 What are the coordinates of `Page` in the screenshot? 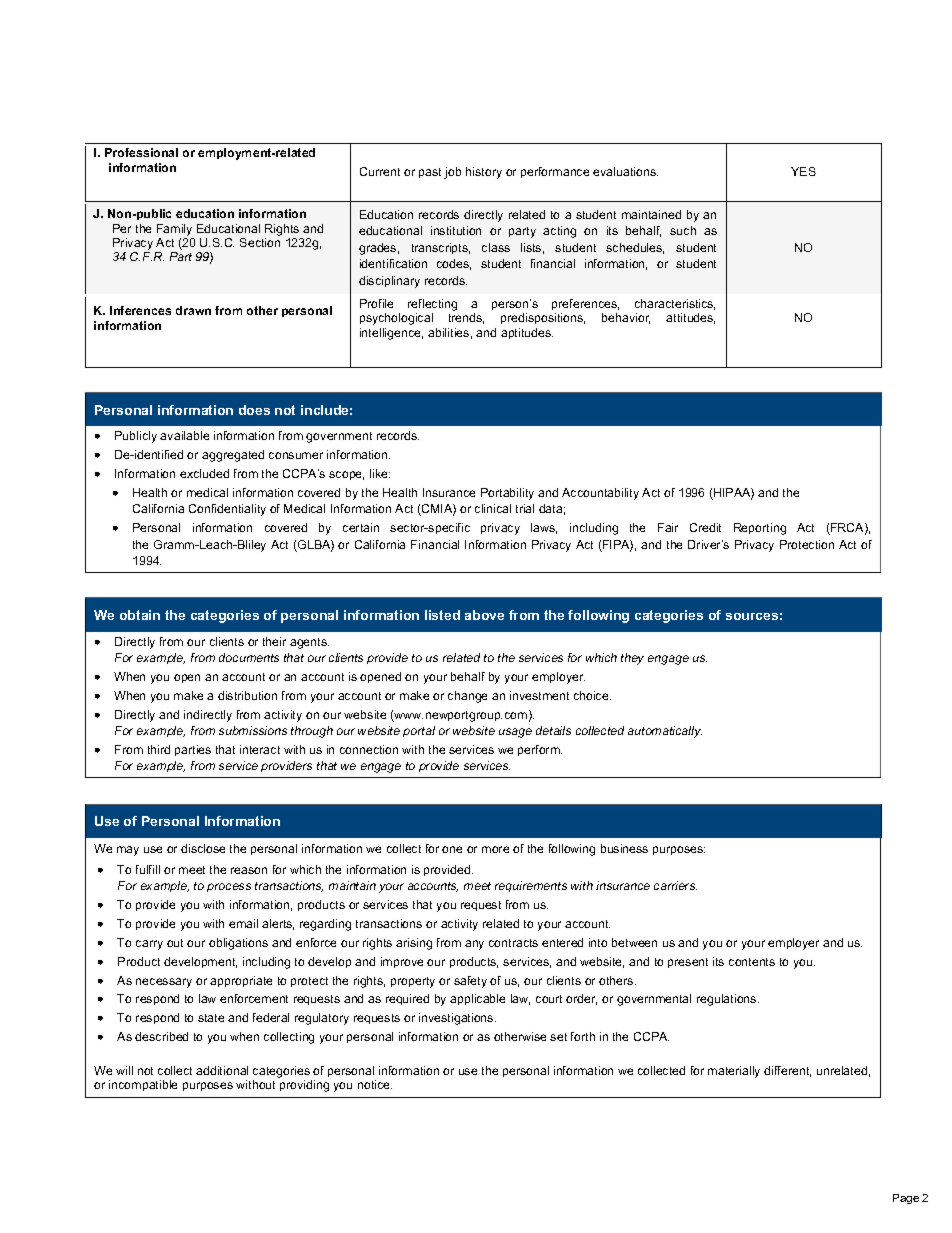 It's located at (906, 1199).
